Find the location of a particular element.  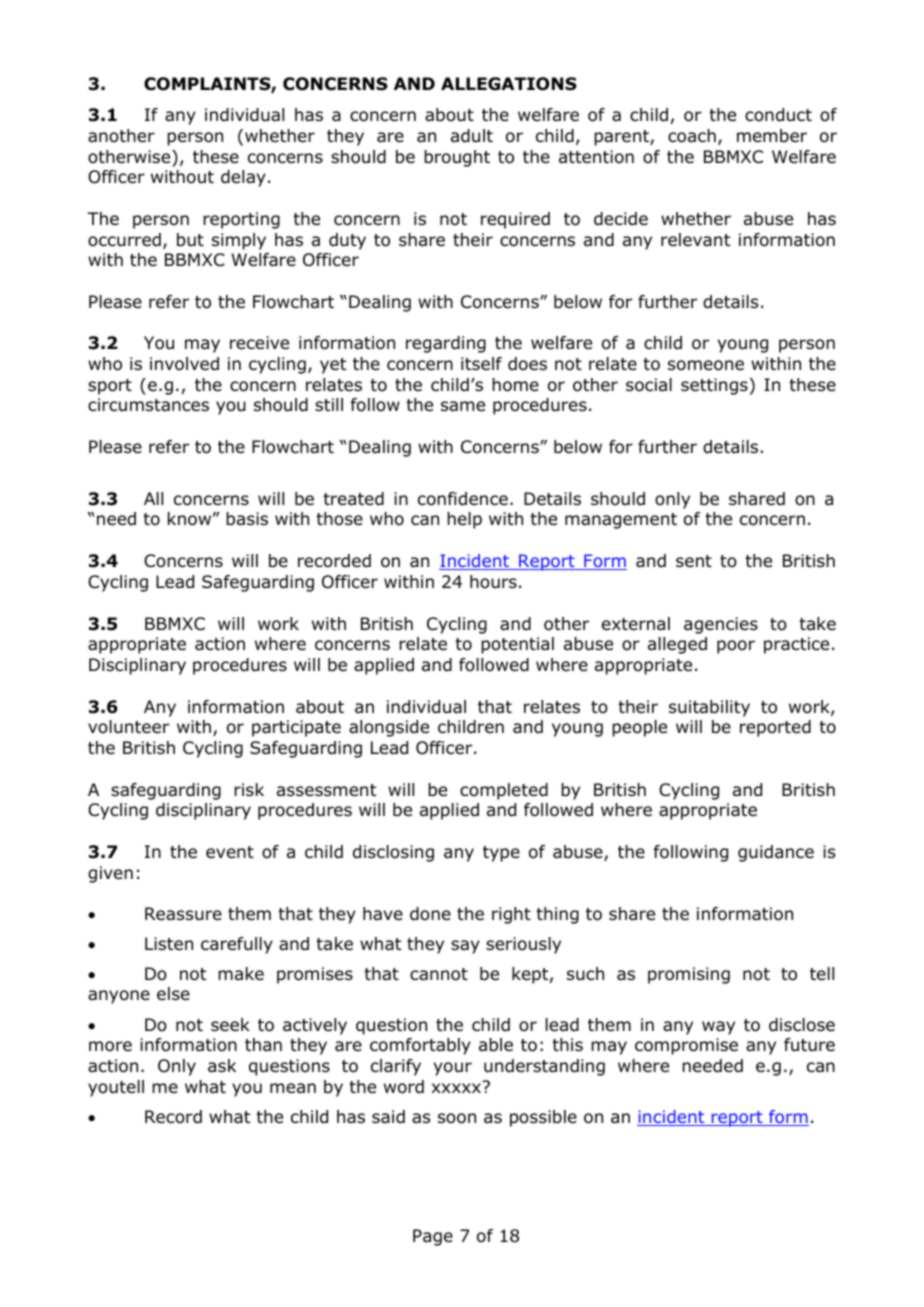

confidence is located at coordinates (463, 499).
